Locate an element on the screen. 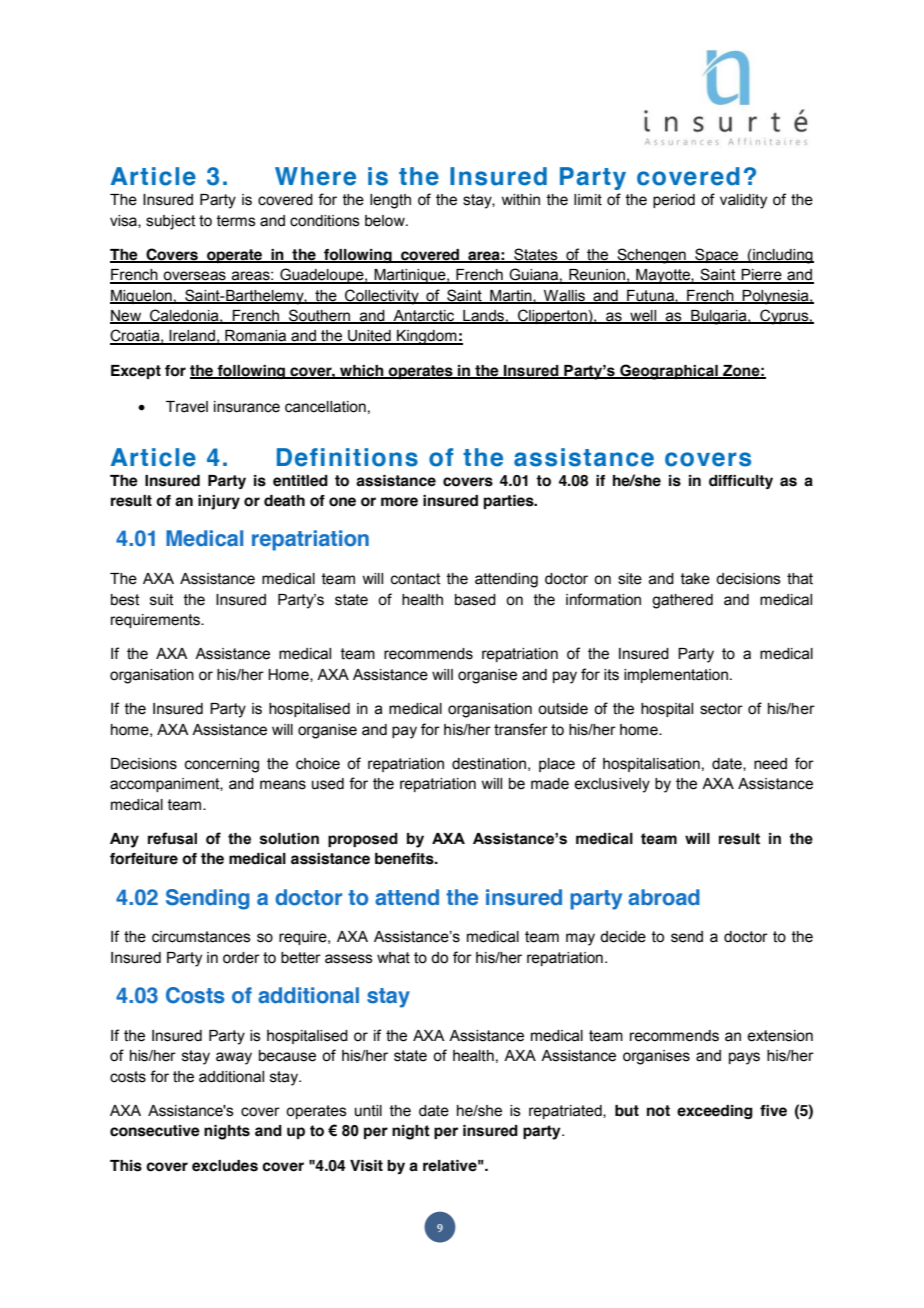  until is located at coordinates (368, 1111).
